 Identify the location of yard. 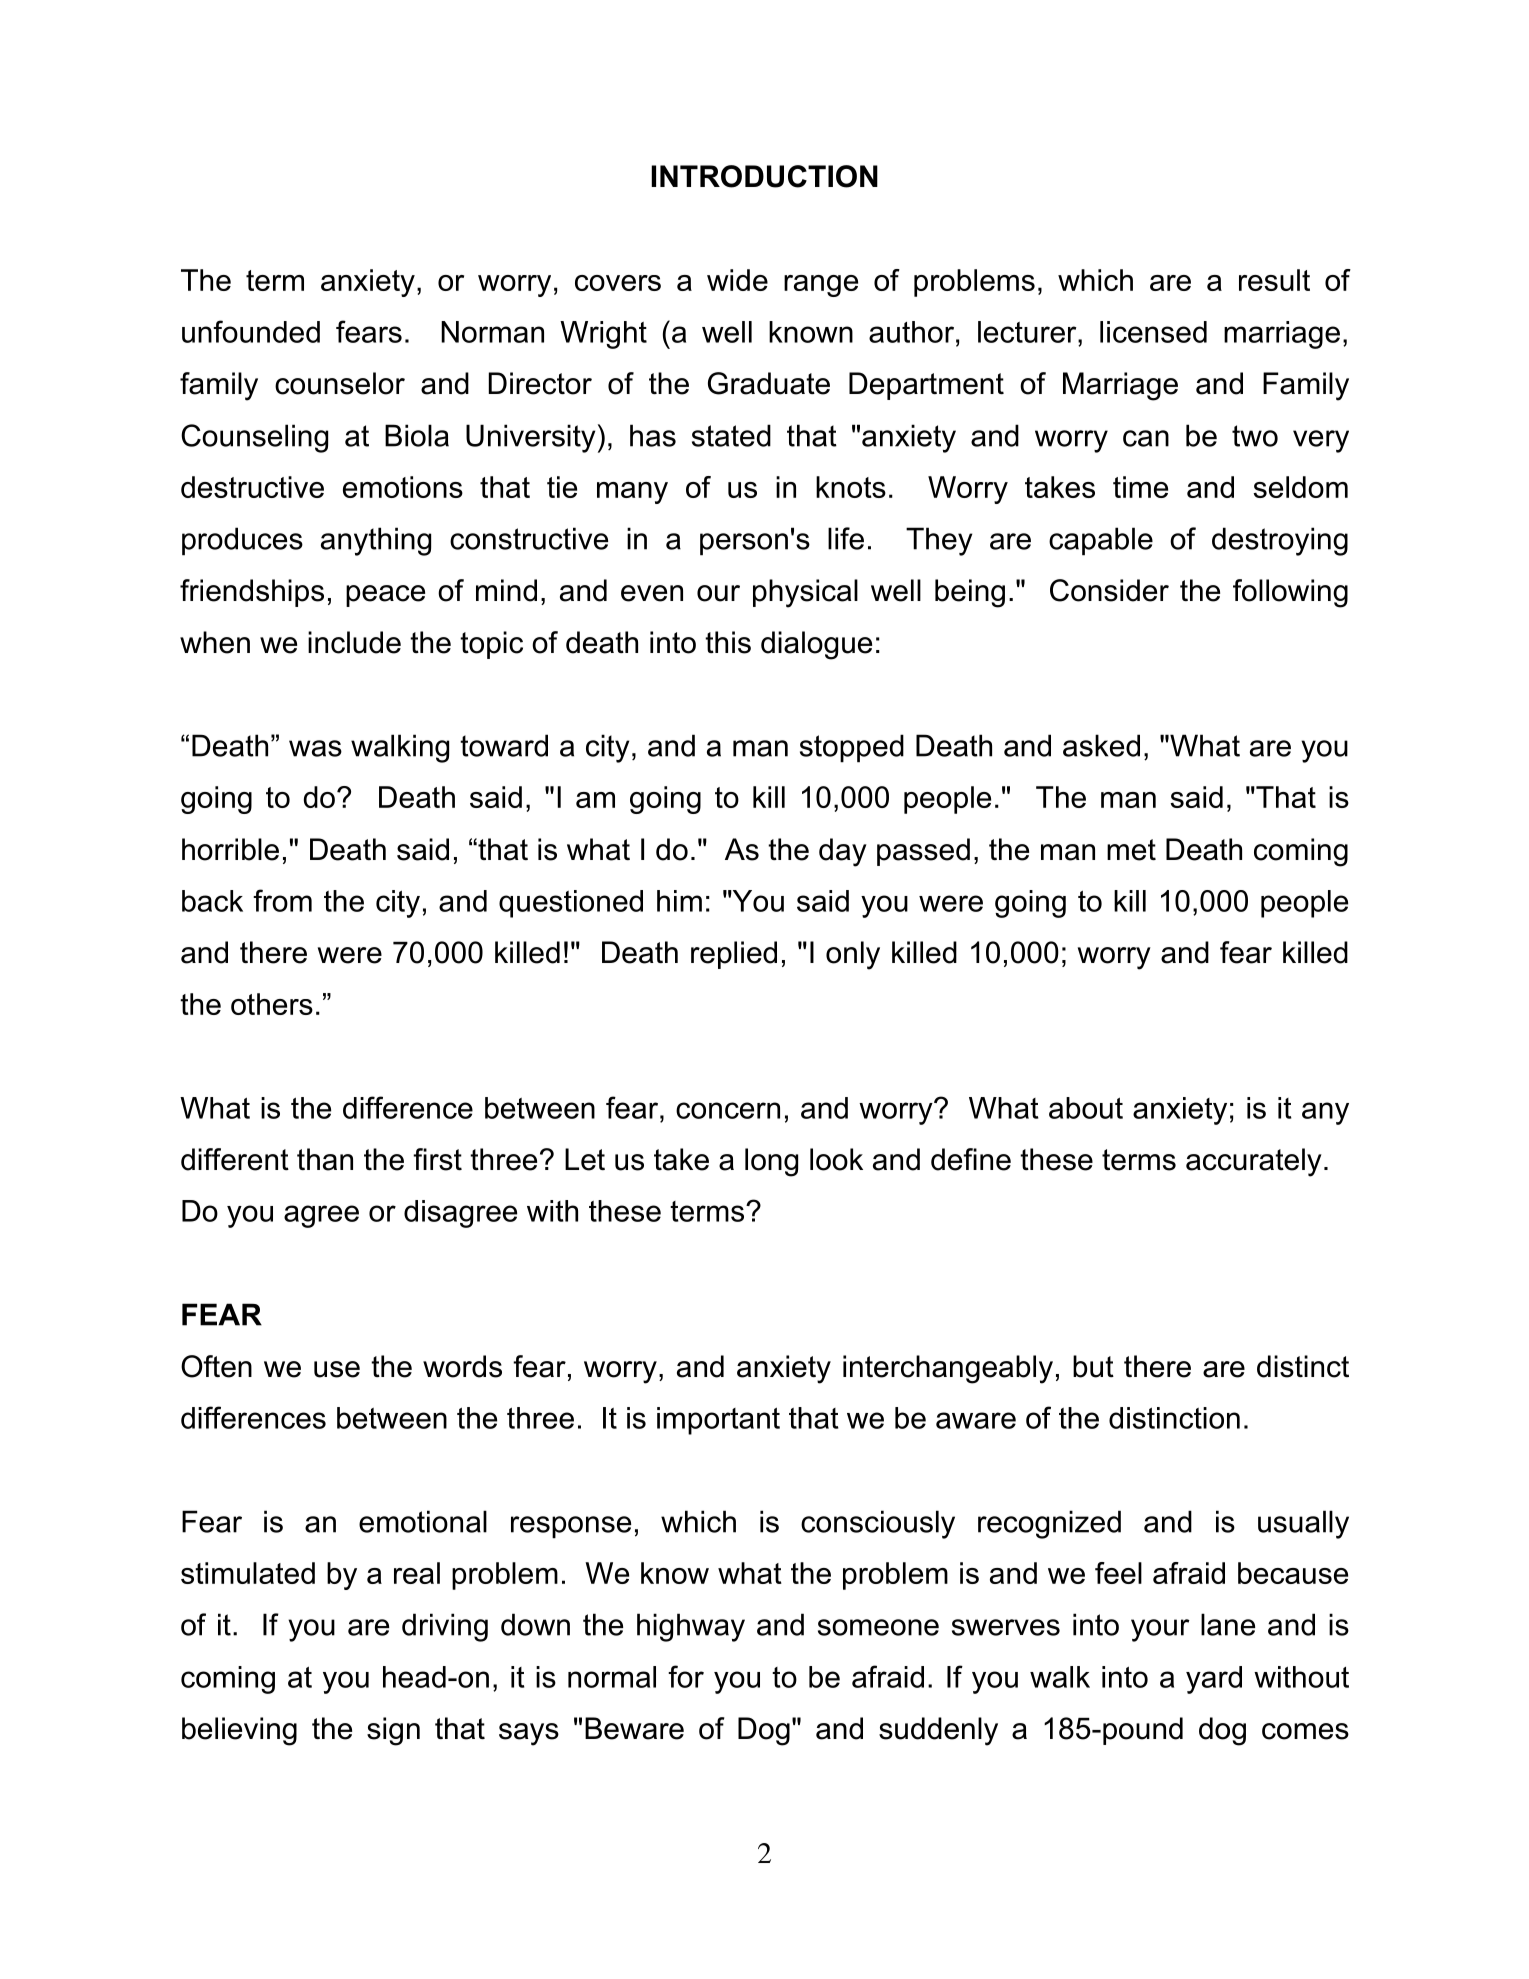
(1214, 1680).
